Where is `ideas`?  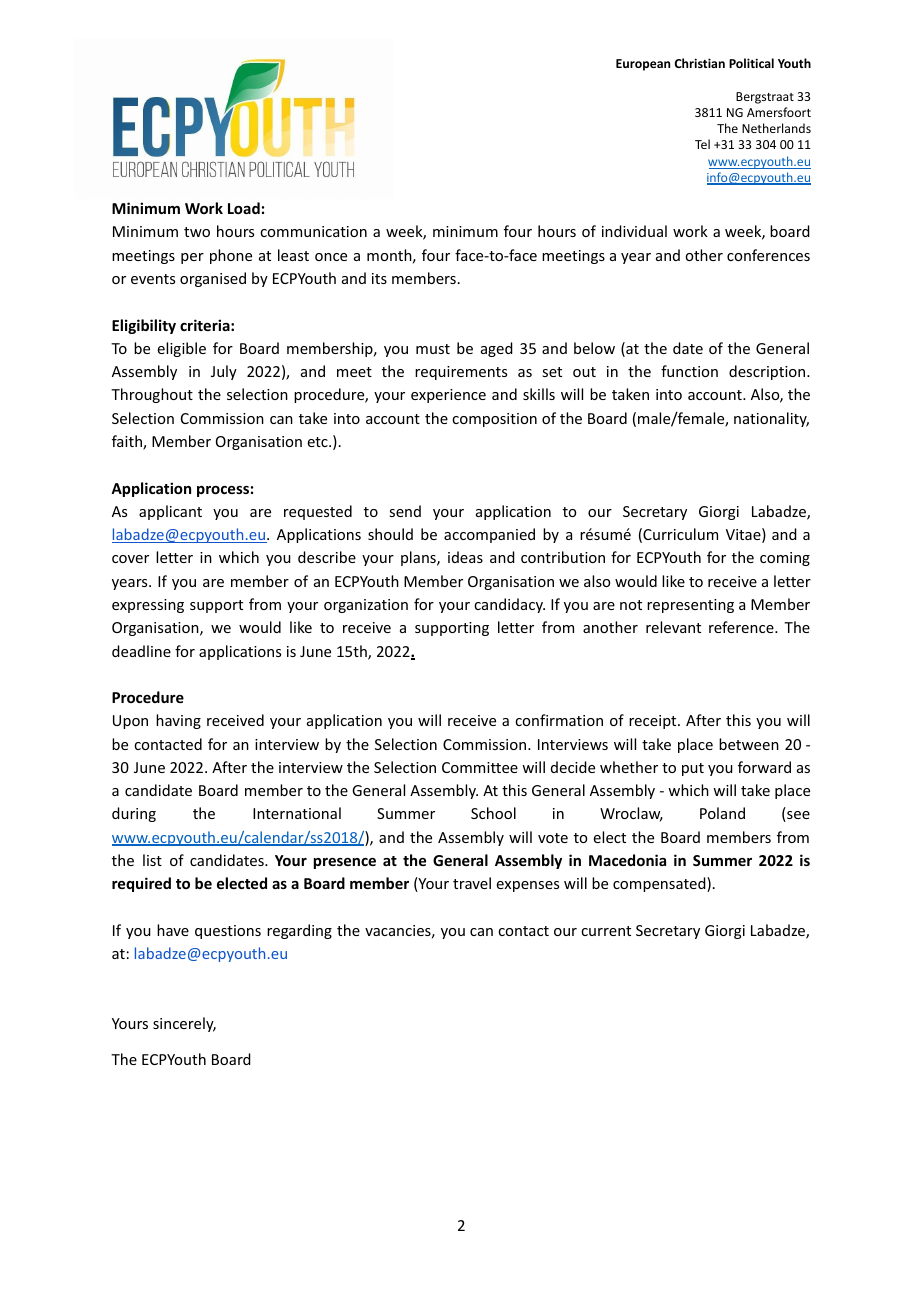
ideas is located at coordinates (465, 557).
